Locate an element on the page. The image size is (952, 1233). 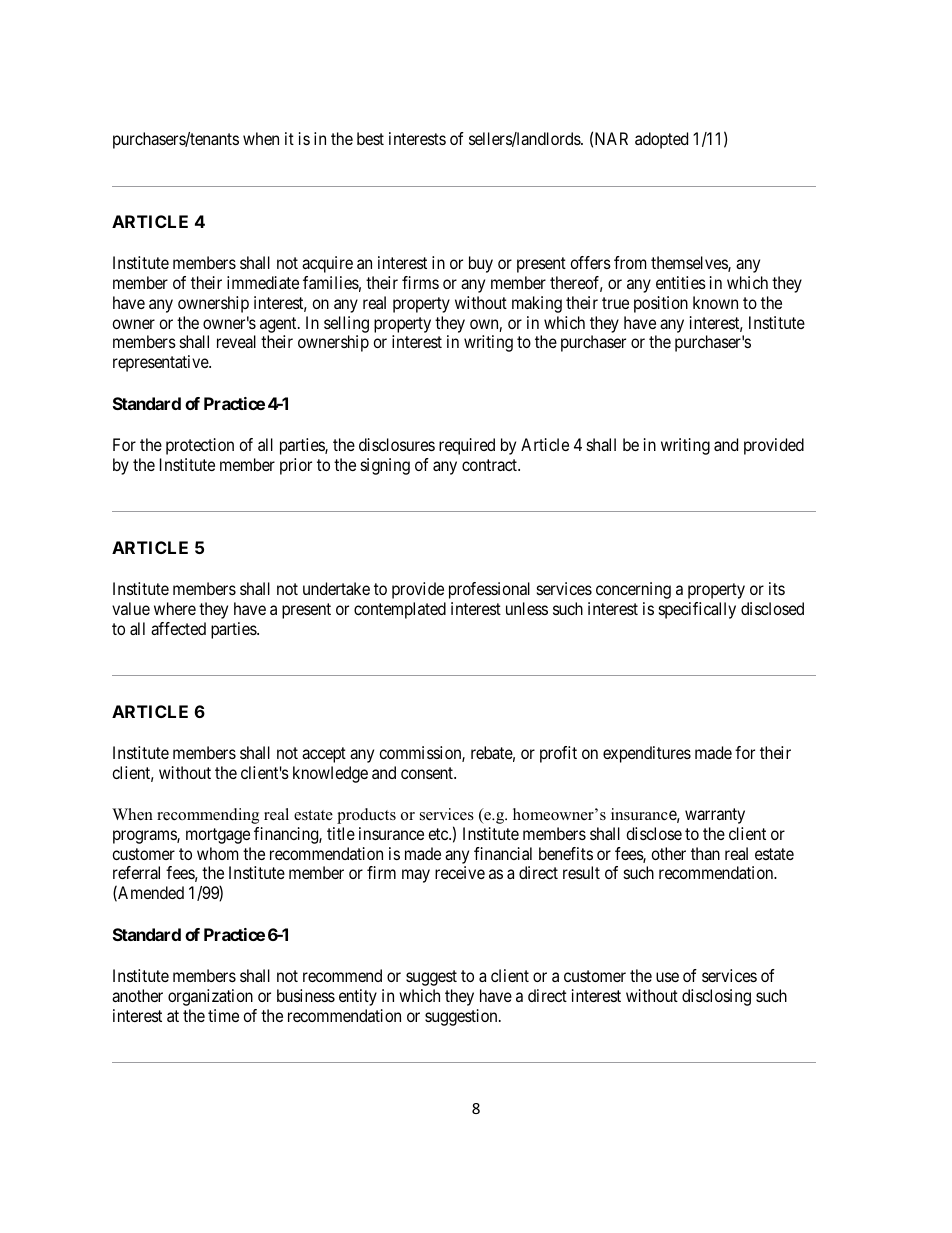
concerning is located at coordinates (633, 590).
